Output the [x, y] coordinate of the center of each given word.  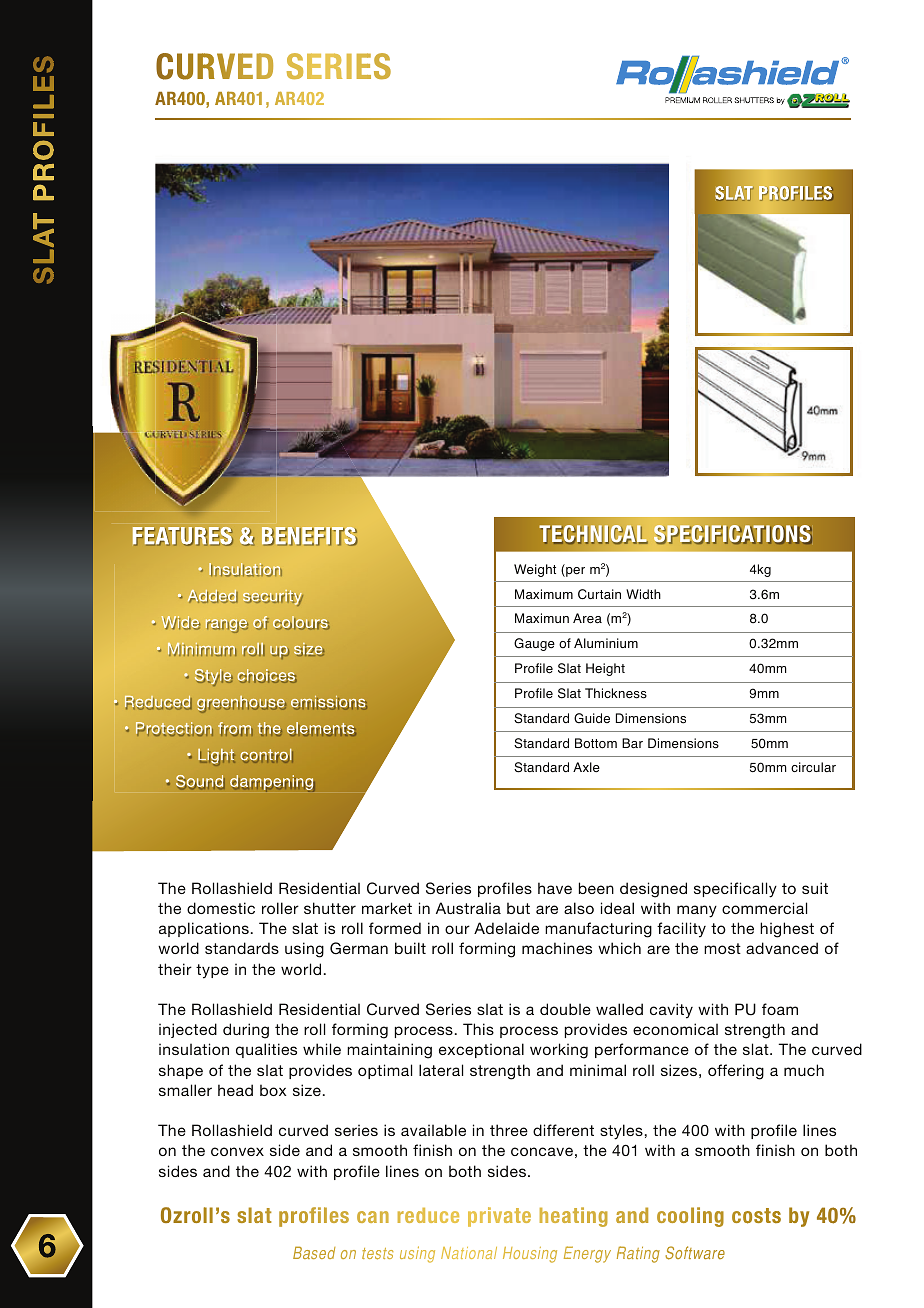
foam [780, 1009]
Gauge [534, 644]
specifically [735, 890]
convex [237, 1151]
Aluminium [606, 643]
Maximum [544, 594]
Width [643, 594]
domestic [221, 908]
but [518, 908]
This [478, 1029]
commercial [764, 908]
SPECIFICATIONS [733, 535]
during [246, 1031]
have [555, 888]
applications [204, 929]
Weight [535, 570]
